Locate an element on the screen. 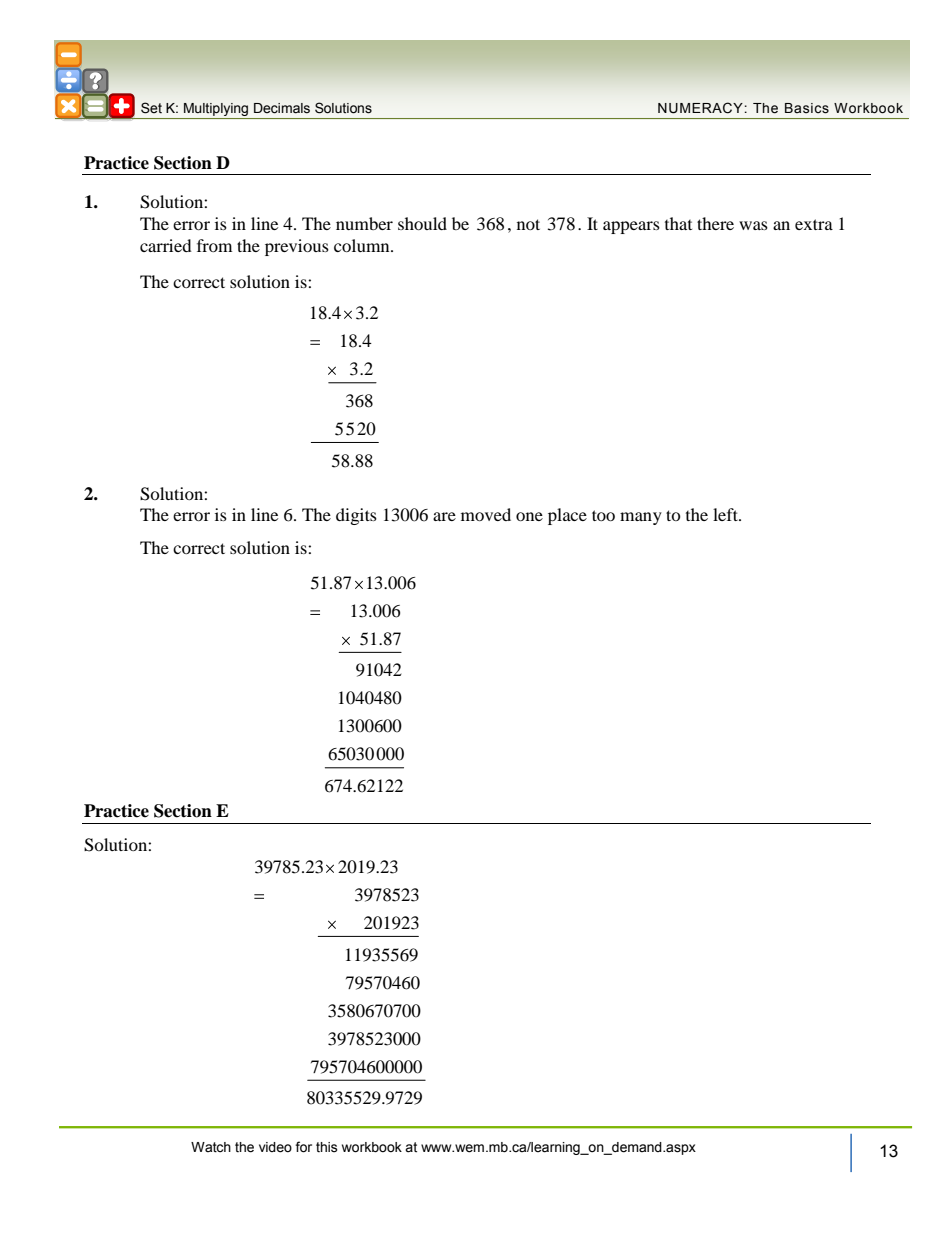 This screenshot has height=1233, width=952. not is located at coordinates (528, 224).
